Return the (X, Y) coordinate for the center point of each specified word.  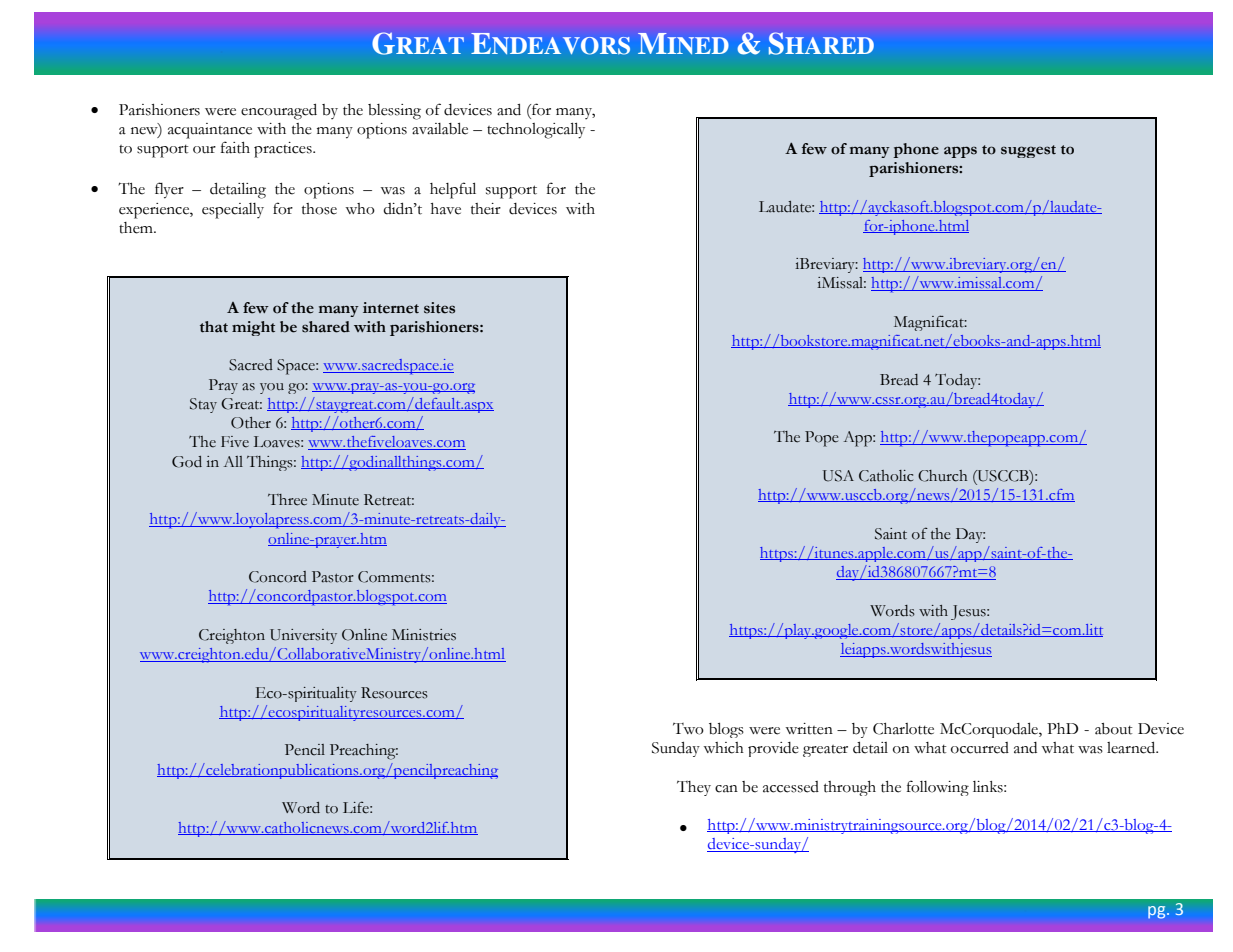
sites (439, 308)
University (303, 636)
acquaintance (210, 131)
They (694, 788)
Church (942, 476)
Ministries (424, 635)
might (253, 328)
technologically (536, 131)
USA (838, 476)
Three (287, 500)
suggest (1028, 151)
